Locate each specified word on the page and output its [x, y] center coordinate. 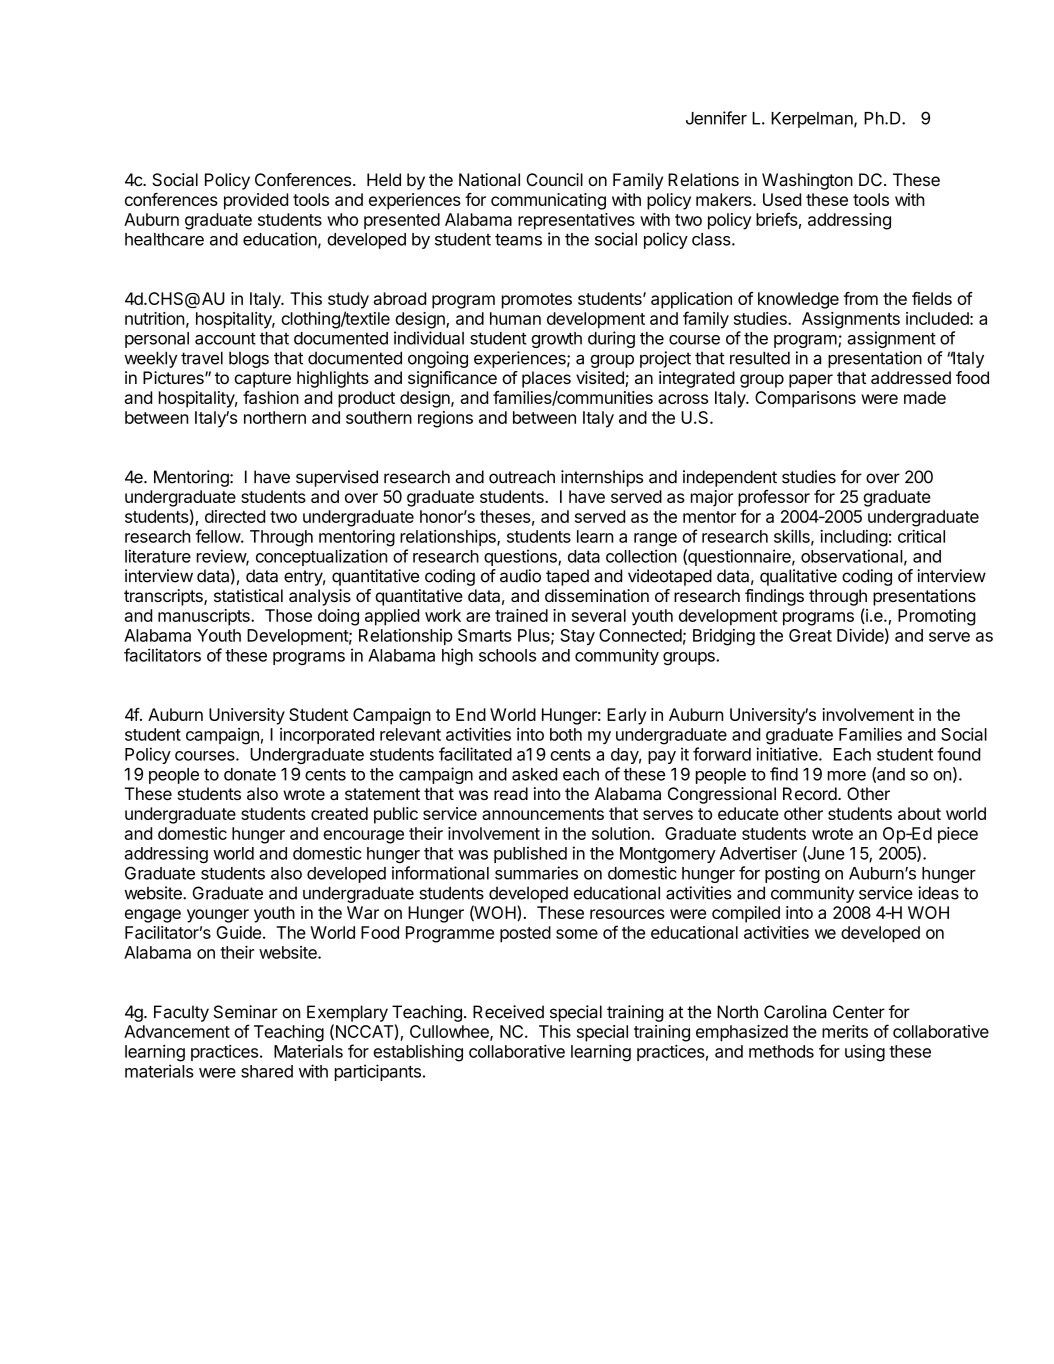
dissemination [597, 595]
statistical [248, 595]
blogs [249, 359]
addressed [911, 377]
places [546, 379]
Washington [807, 181]
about [919, 813]
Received [508, 1012]
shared [267, 1071]
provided [256, 201]
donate [250, 774]
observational [852, 556]
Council [554, 179]
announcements [543, 814]
